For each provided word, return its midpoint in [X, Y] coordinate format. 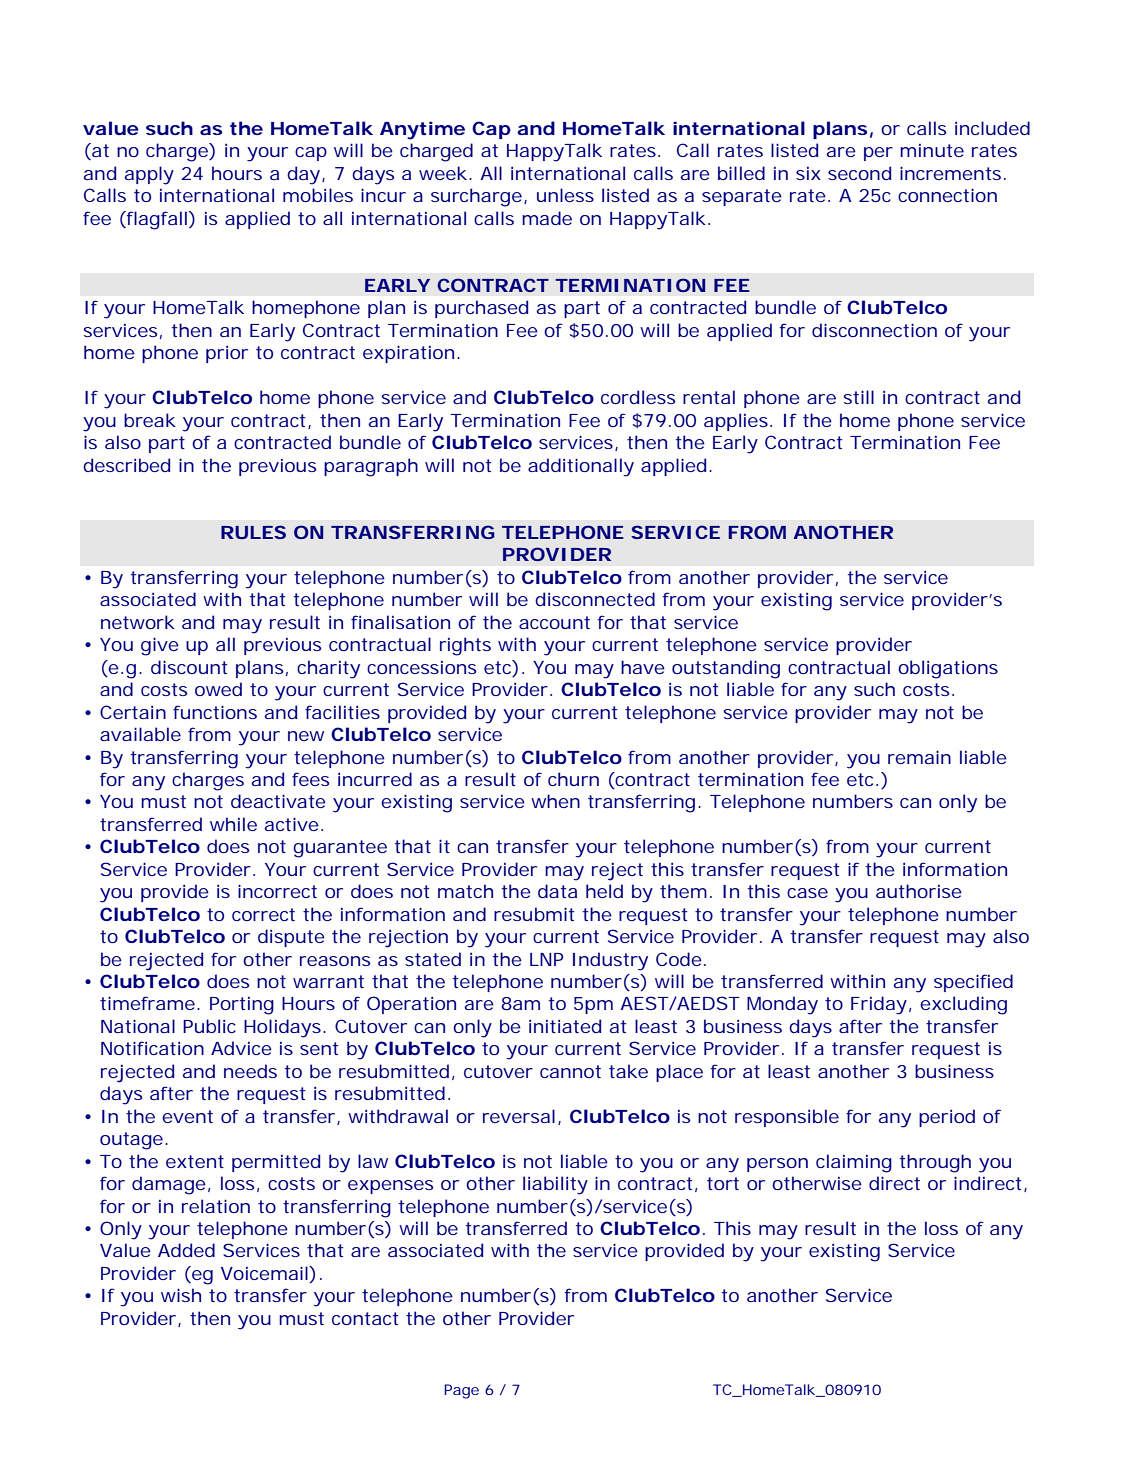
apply [149, 175]
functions [215, 712]
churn [573, 779]
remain [919, 757]
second [859, 173]
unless [565, 195]
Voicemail [265, 1273]
